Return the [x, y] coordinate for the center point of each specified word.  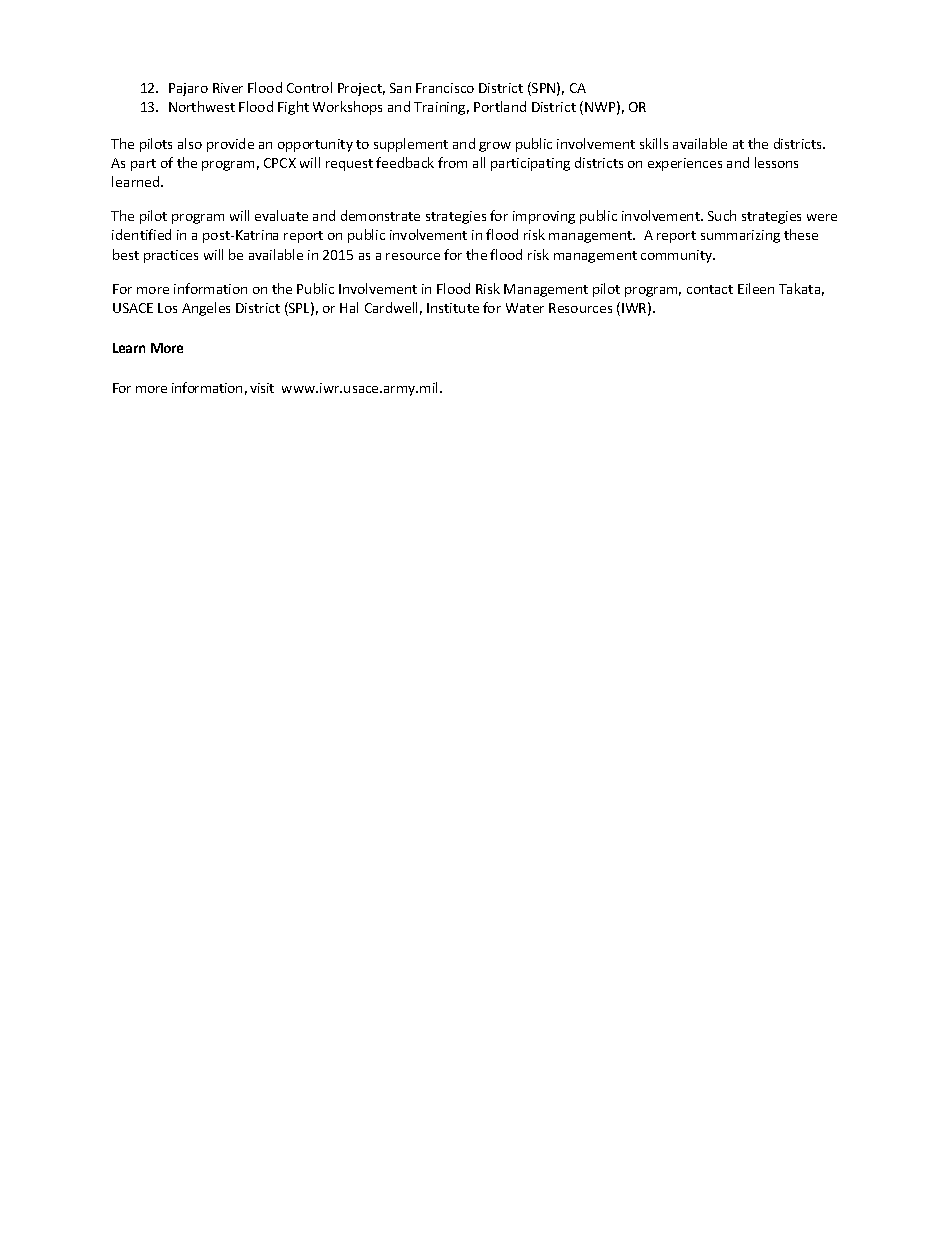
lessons [776, 162]
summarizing [740, 236]
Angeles [206, 309]
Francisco [445, 88]
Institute [453, 308]
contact [710, 289]
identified [141, 234]
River [228, 88]
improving [544, 217]
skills [654, 143]
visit [262, 388]
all [479, 162]
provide [230, 145]
